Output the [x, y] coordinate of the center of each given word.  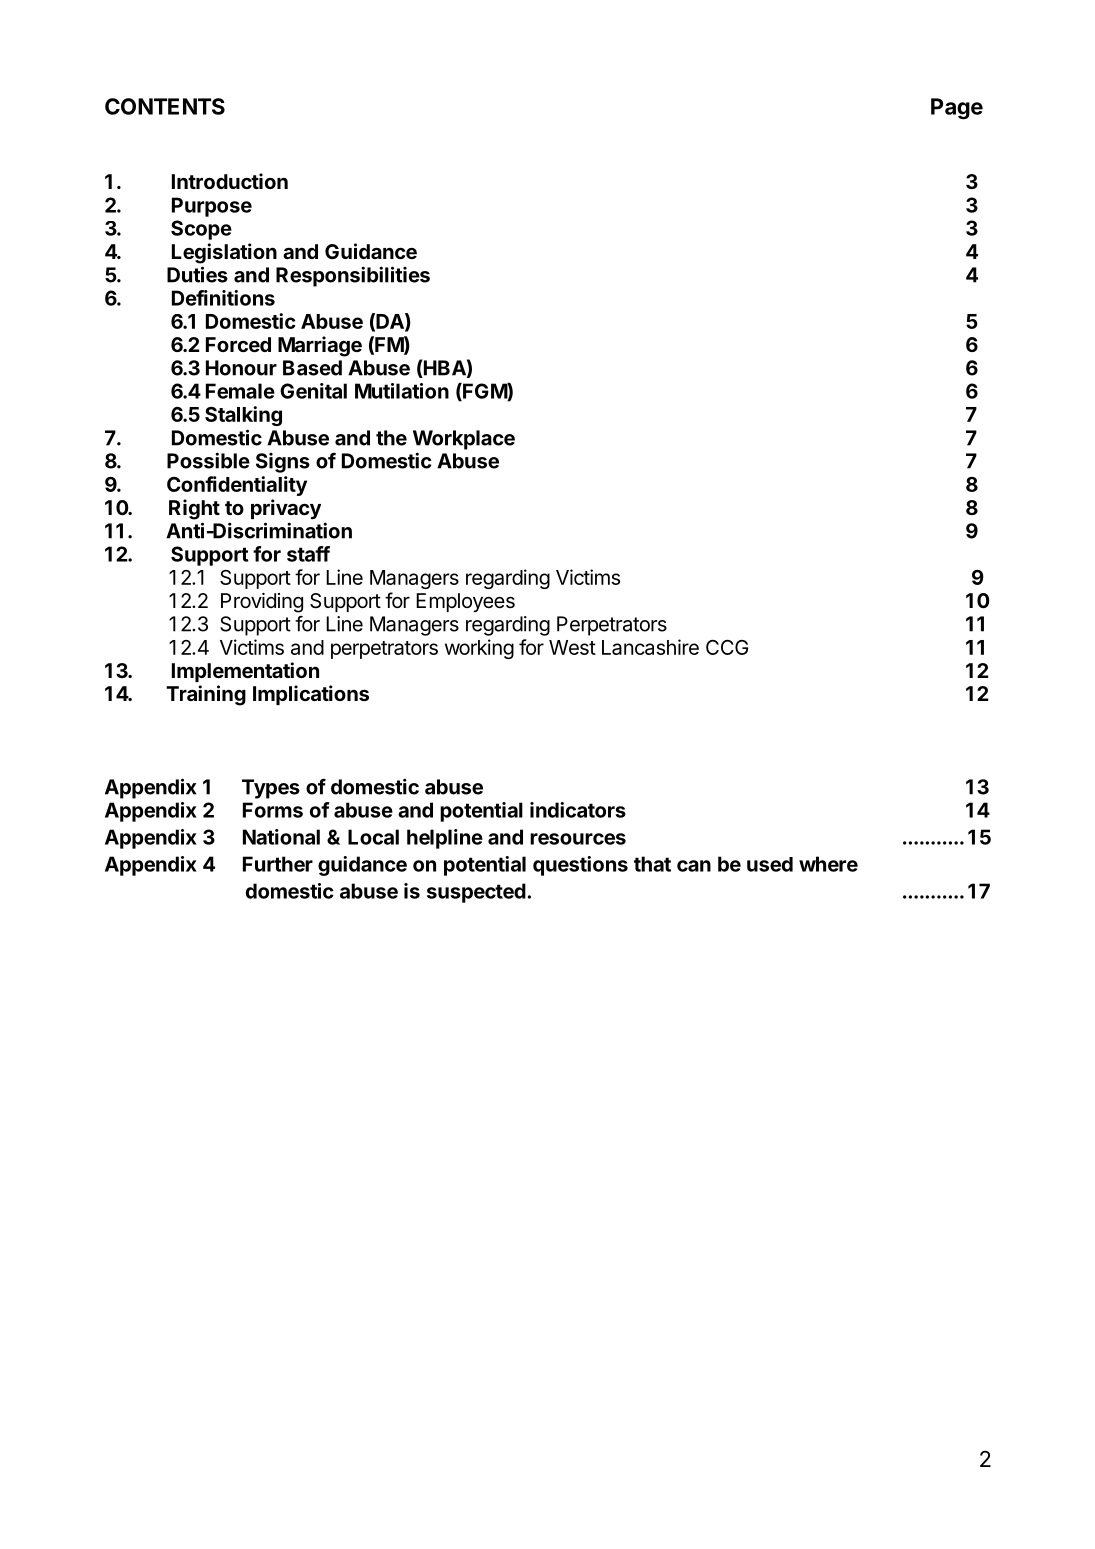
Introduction [230, 181]
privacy [286, 509]
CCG [727, 647]
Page [957, 109]
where [828, 864]
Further [278, 864]
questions [580, 866]
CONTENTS [165, 106]
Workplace [464, 440]
